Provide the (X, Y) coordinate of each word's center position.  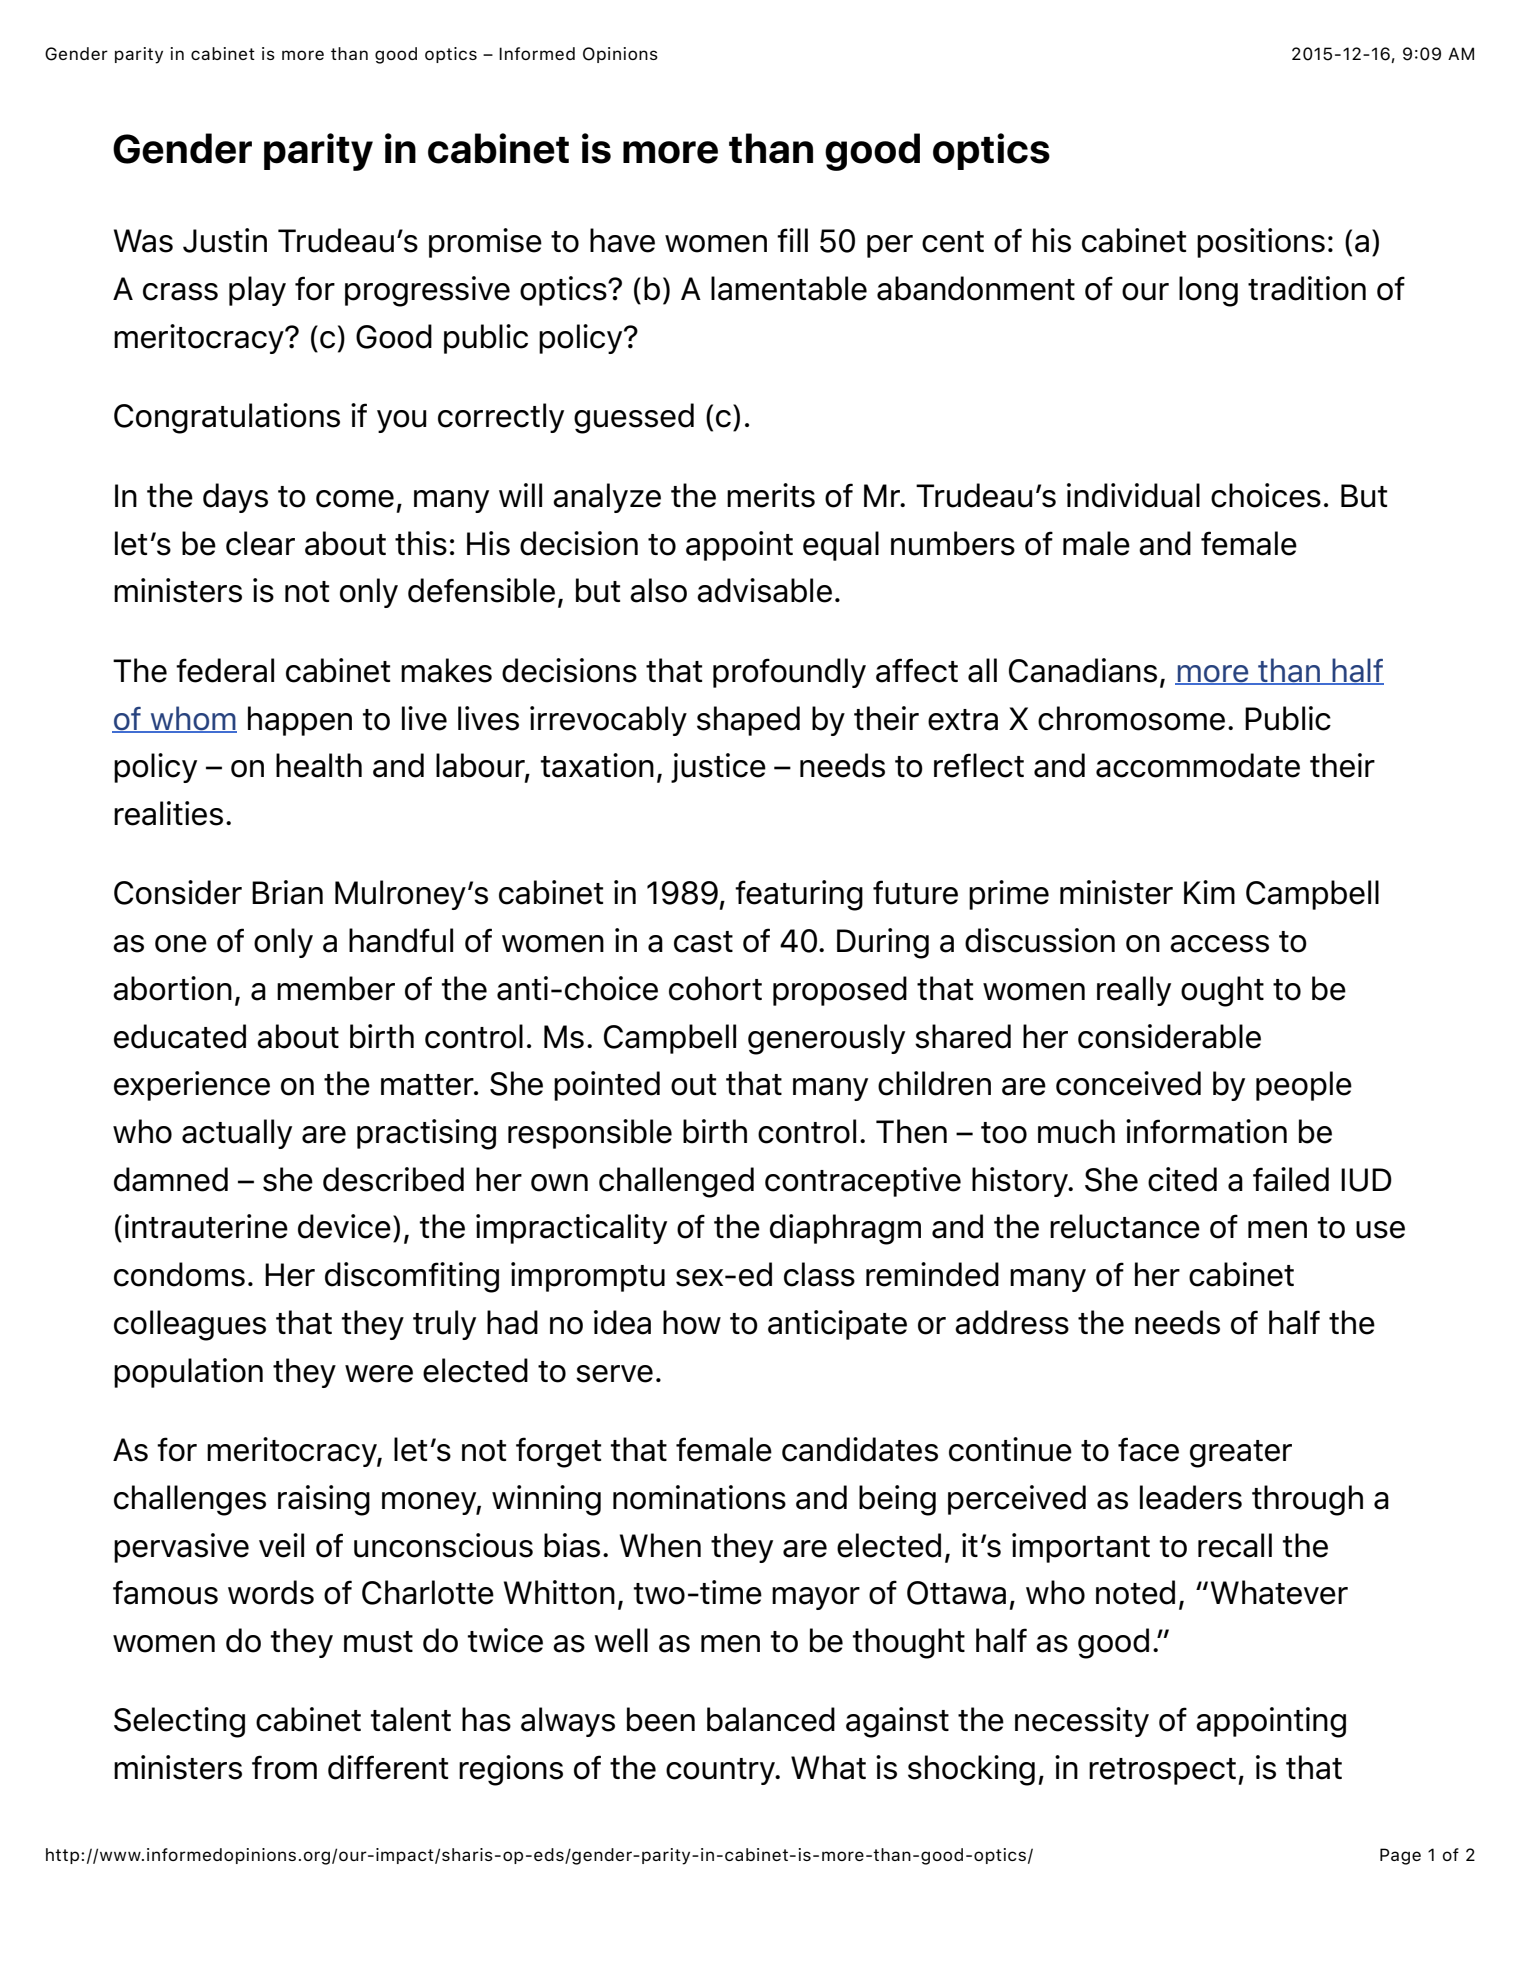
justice (718, 768)
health (319, 765)
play (257, 291)
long (1208, 291)
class (819, 1274)
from (284, 1767)
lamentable (789, 288)
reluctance (1125, 1226)
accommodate (1198, 765)
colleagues (190, 1325)
